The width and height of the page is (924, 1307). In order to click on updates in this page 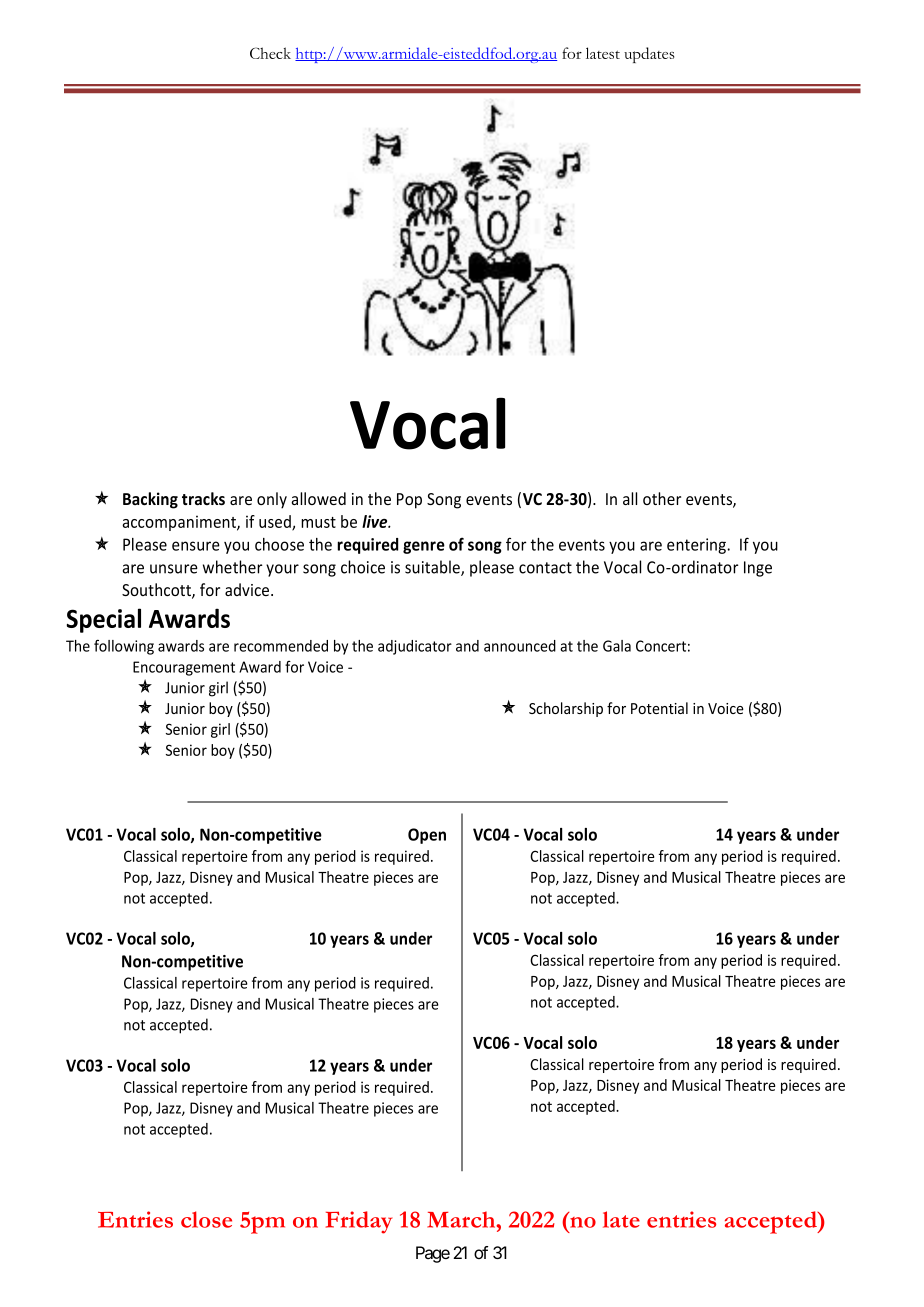, I will do `click(649, 55)`.
